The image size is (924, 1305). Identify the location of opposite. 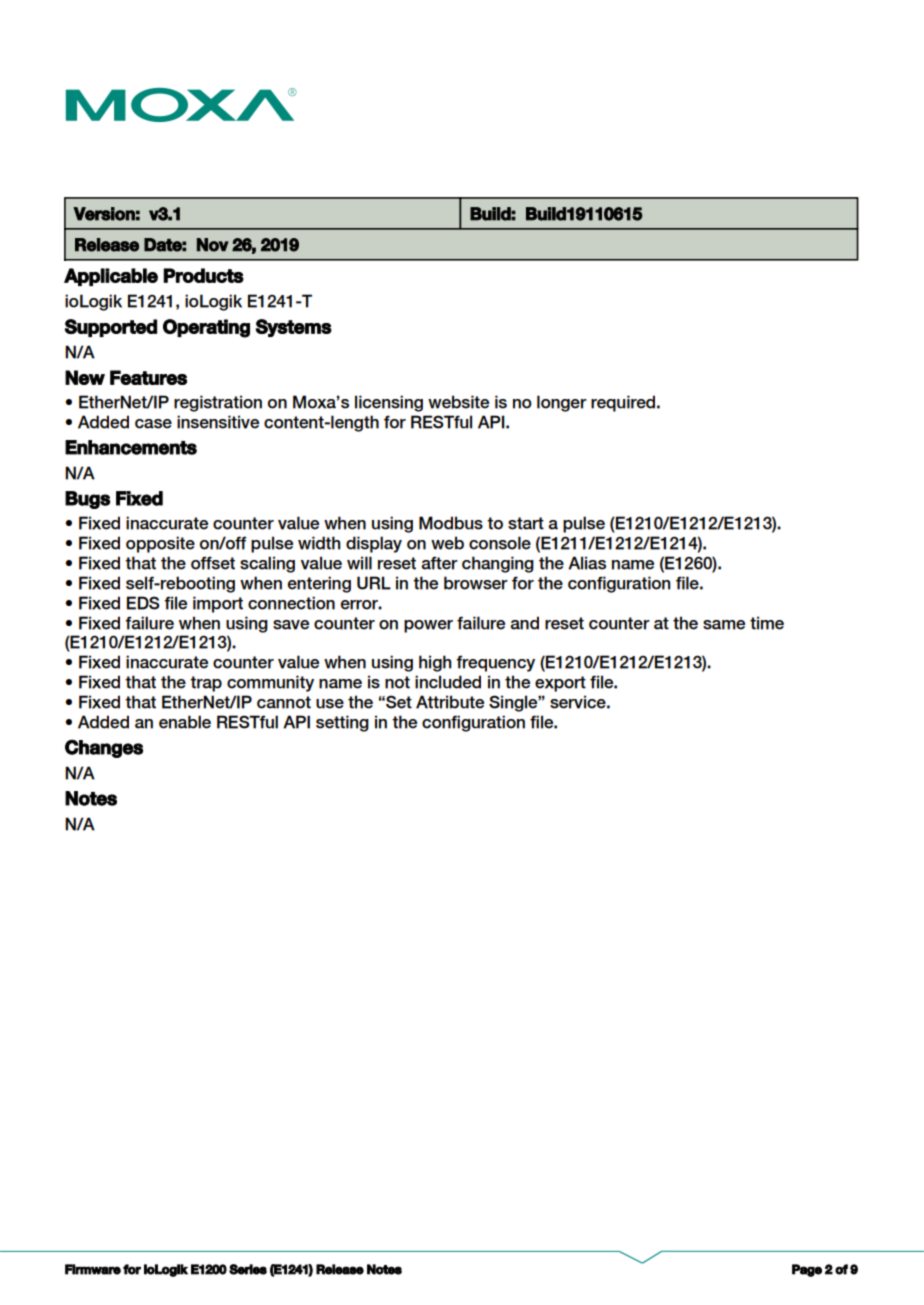
(160, 544).
